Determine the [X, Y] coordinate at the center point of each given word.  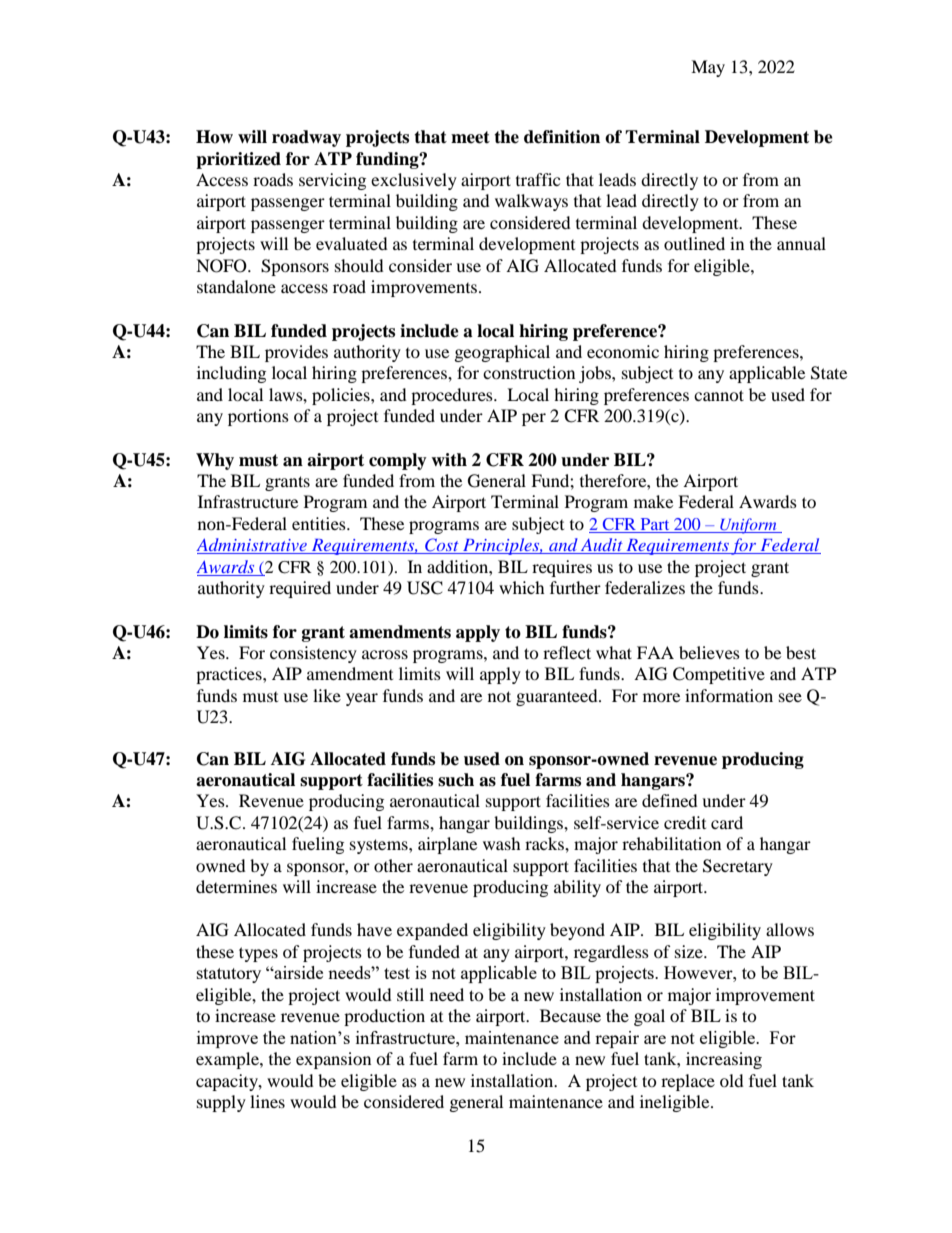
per [534, 419]
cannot [719, 395]
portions [258, 417]
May [708, 68]
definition [562, 137]
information [729, 695]
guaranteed [558, 697]
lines [267, 1101]
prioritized [238, 160]
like [327, 695]
